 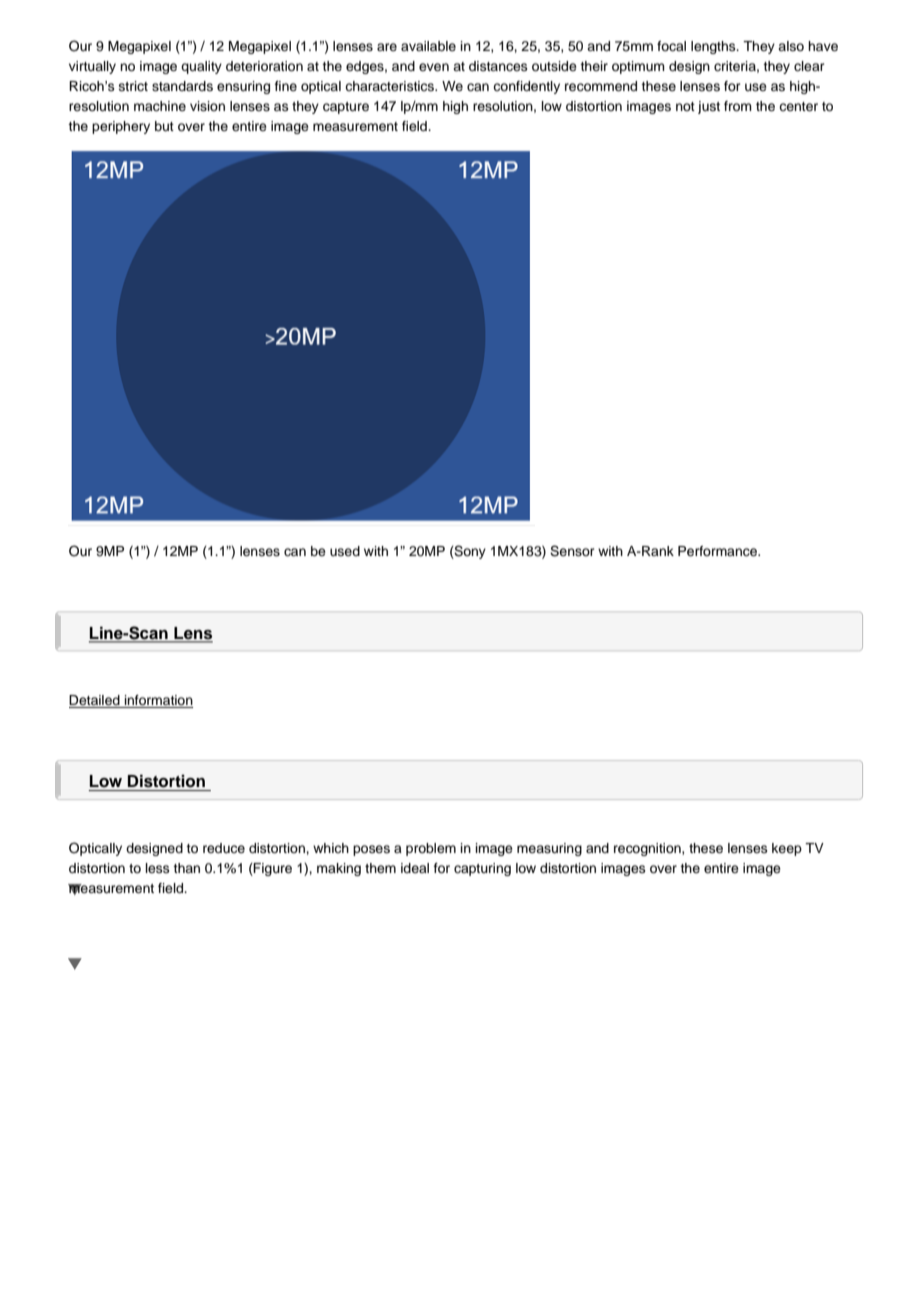 What do you see at coordinates (549, 849) in the page?
I see `measuring` at bounding box center [549, 849].
